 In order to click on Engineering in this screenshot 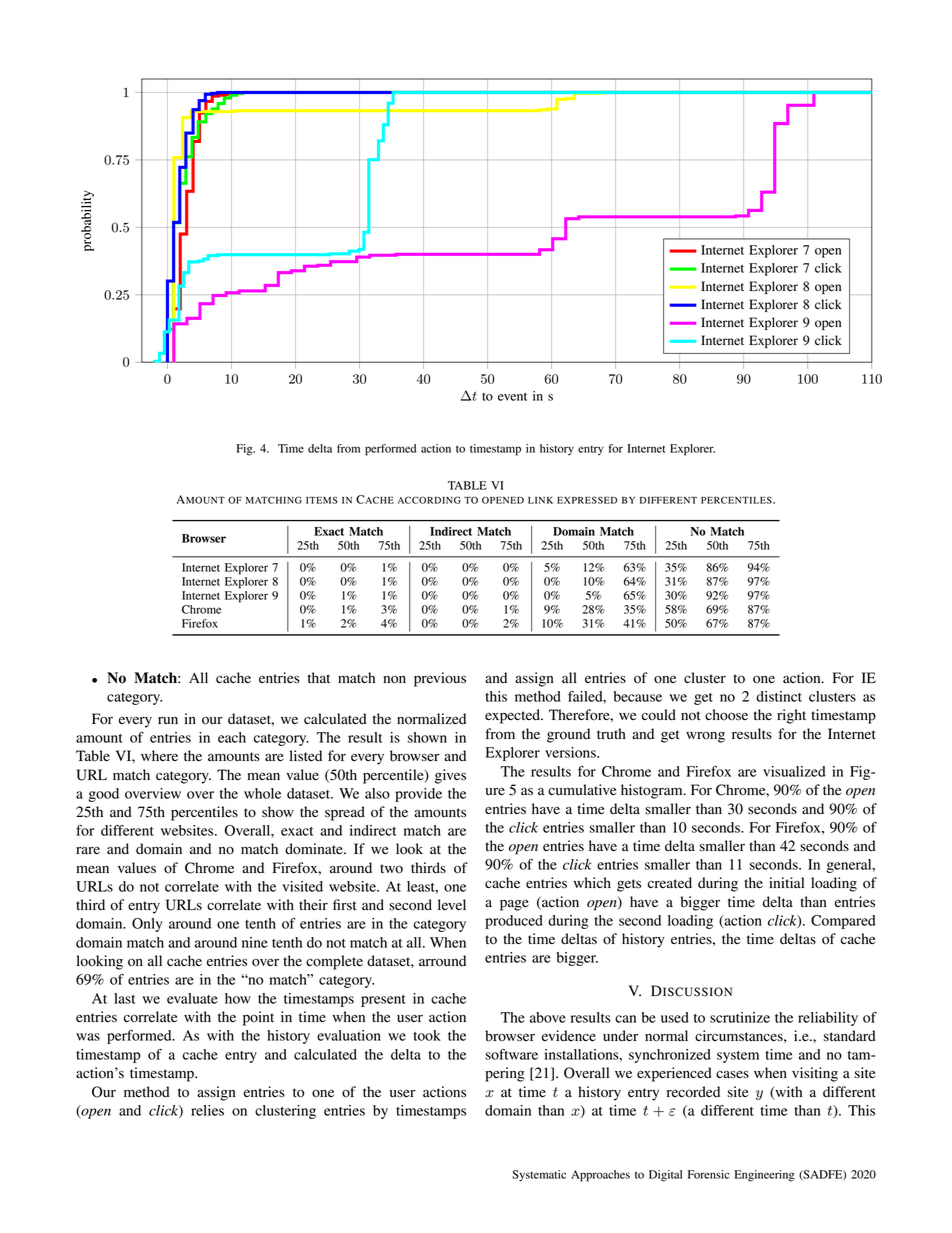, I will do `click(764, 1176)`.
